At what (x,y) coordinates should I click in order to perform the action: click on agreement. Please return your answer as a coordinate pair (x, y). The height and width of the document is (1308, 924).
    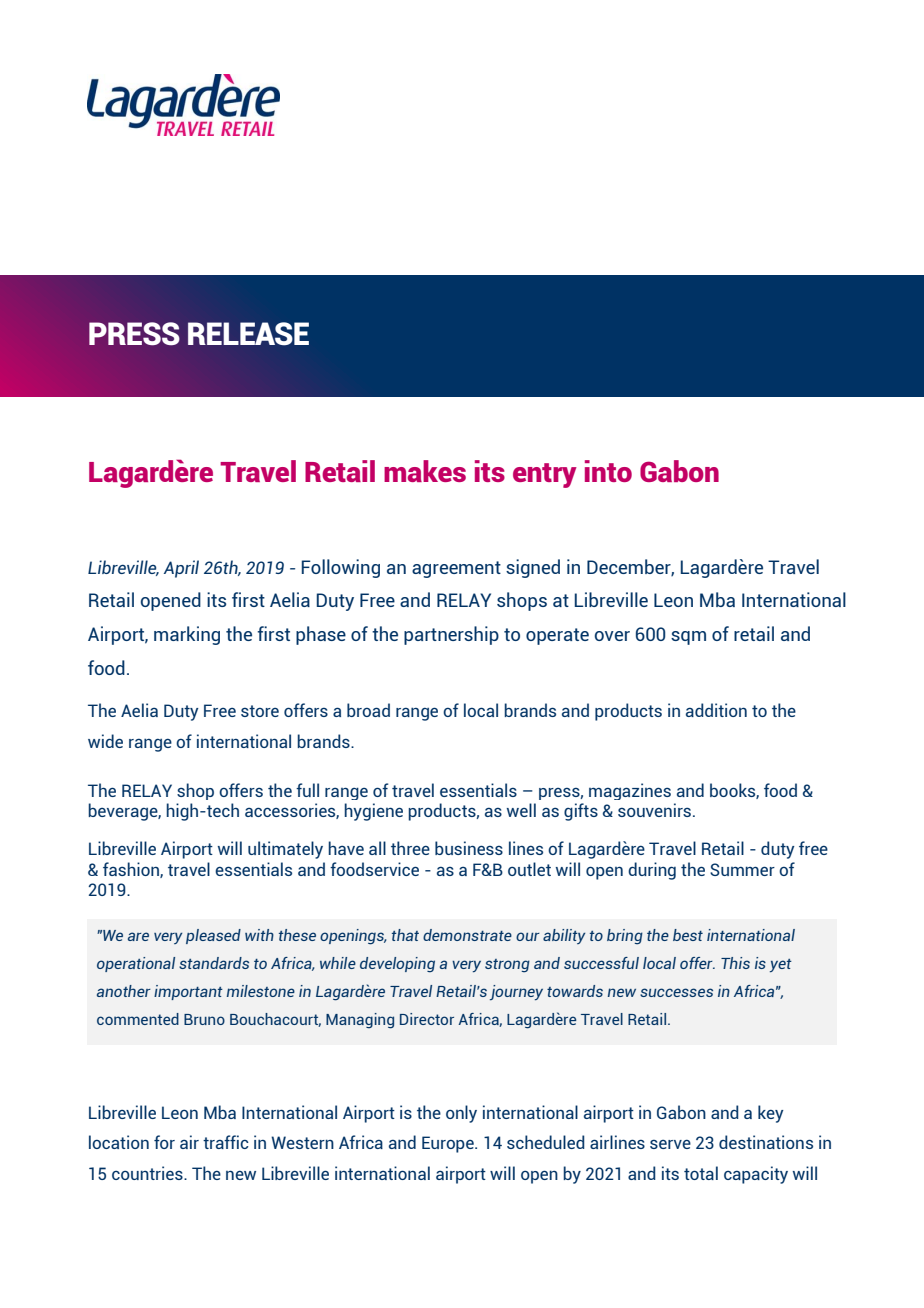
    Looking at the image, I should click on (456, 569).
